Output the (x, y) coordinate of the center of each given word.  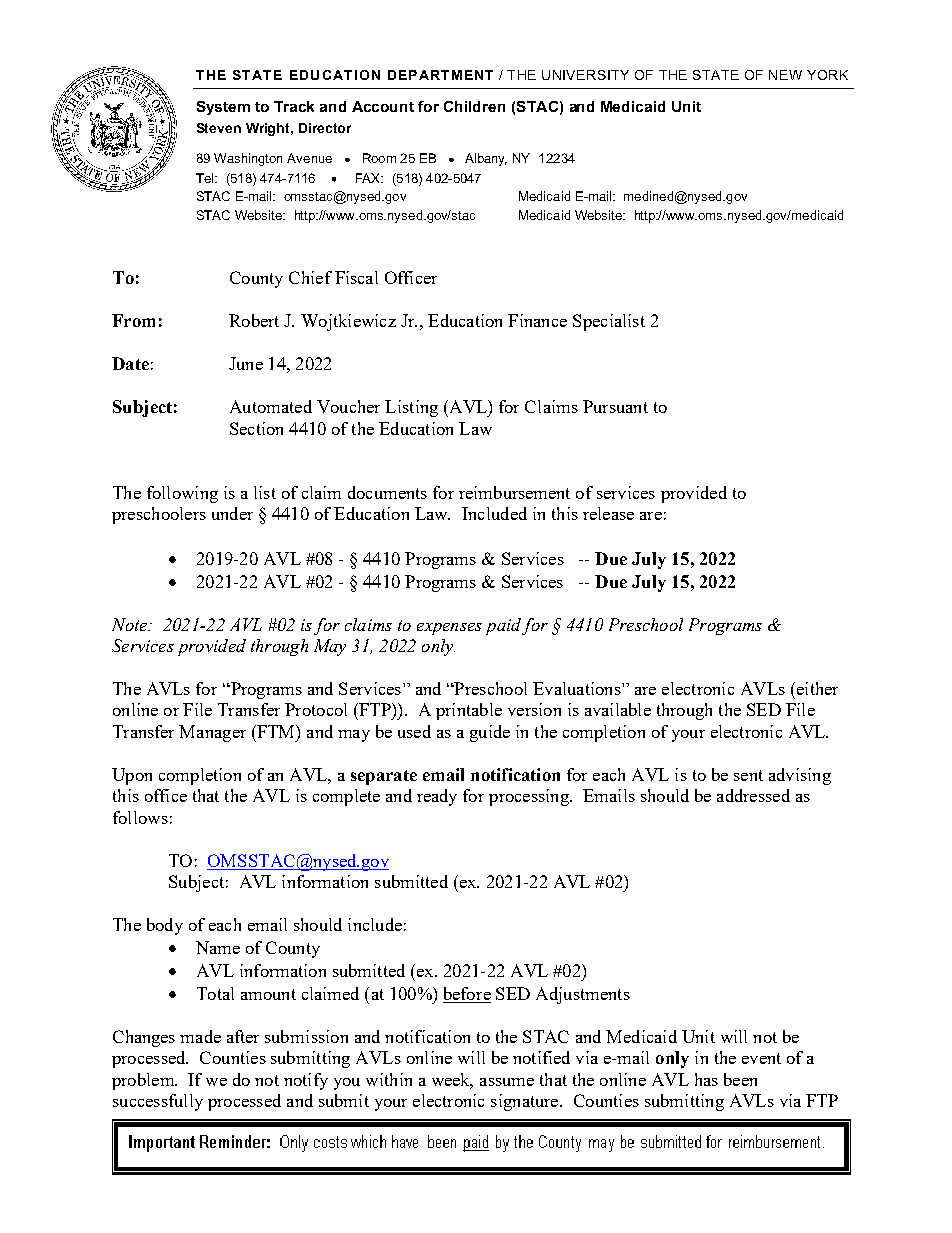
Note (131, 624)
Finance (537, 320)
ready (437, 797)
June (246, 363)
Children (474, 106)
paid (503, 626)
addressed (753, 795)
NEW (785, 75)
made (200, 1036)
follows (140, 817)
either (816, 688)
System (223, 108)
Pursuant (615, 406)
